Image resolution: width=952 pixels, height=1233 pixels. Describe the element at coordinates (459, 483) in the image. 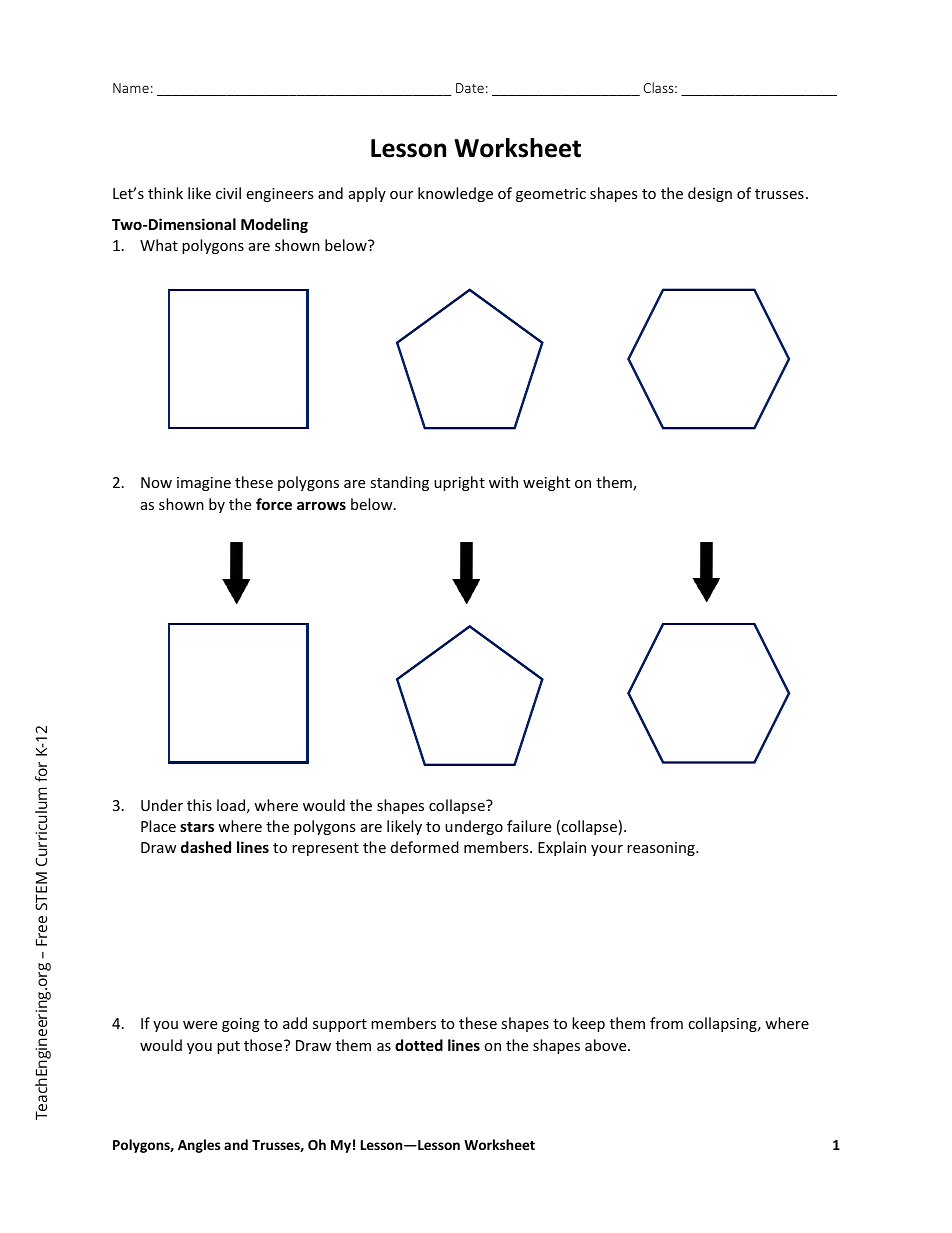

I see `upright` at that location.
